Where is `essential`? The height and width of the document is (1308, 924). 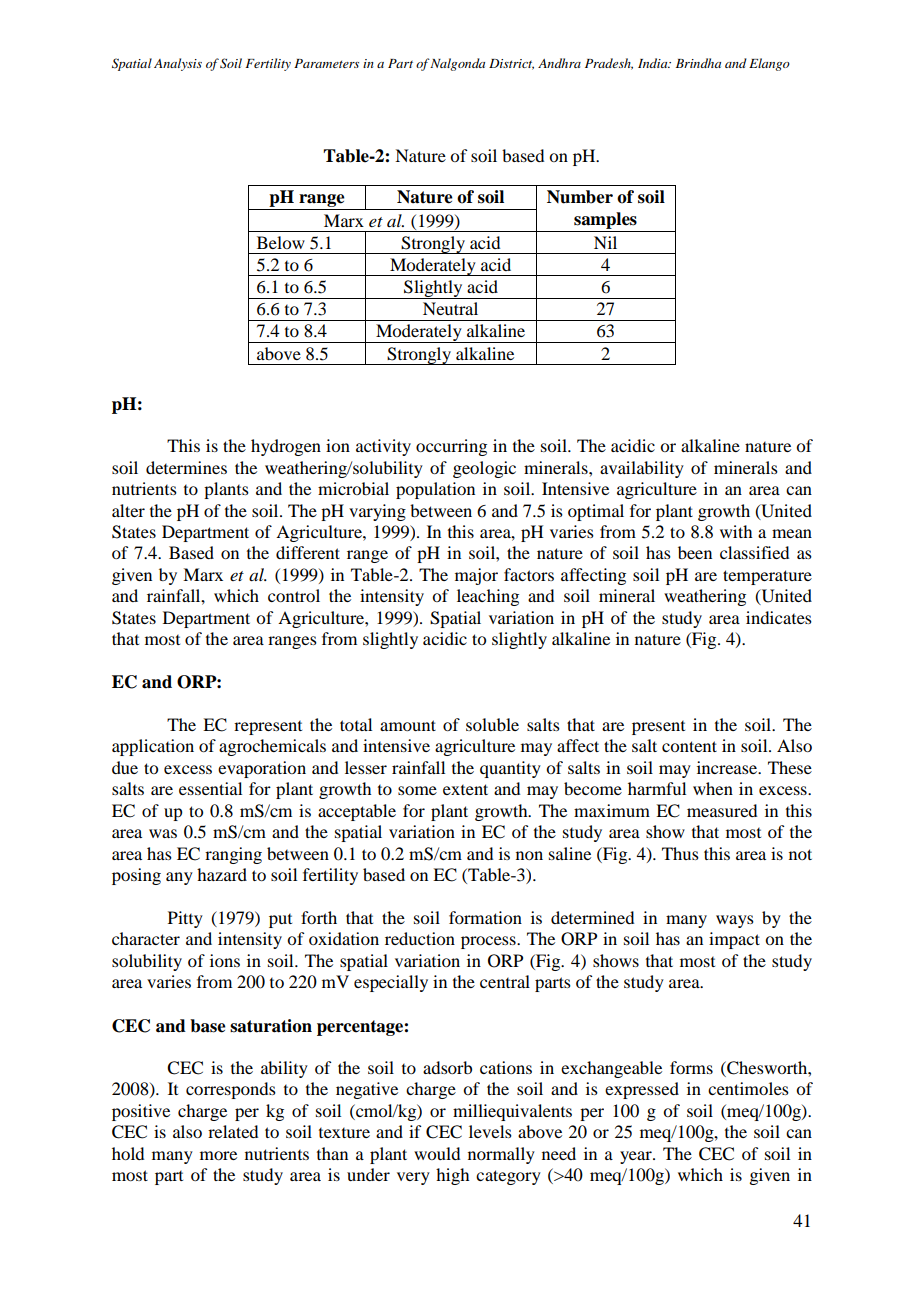
essential is located at coordinates (210, 788).
